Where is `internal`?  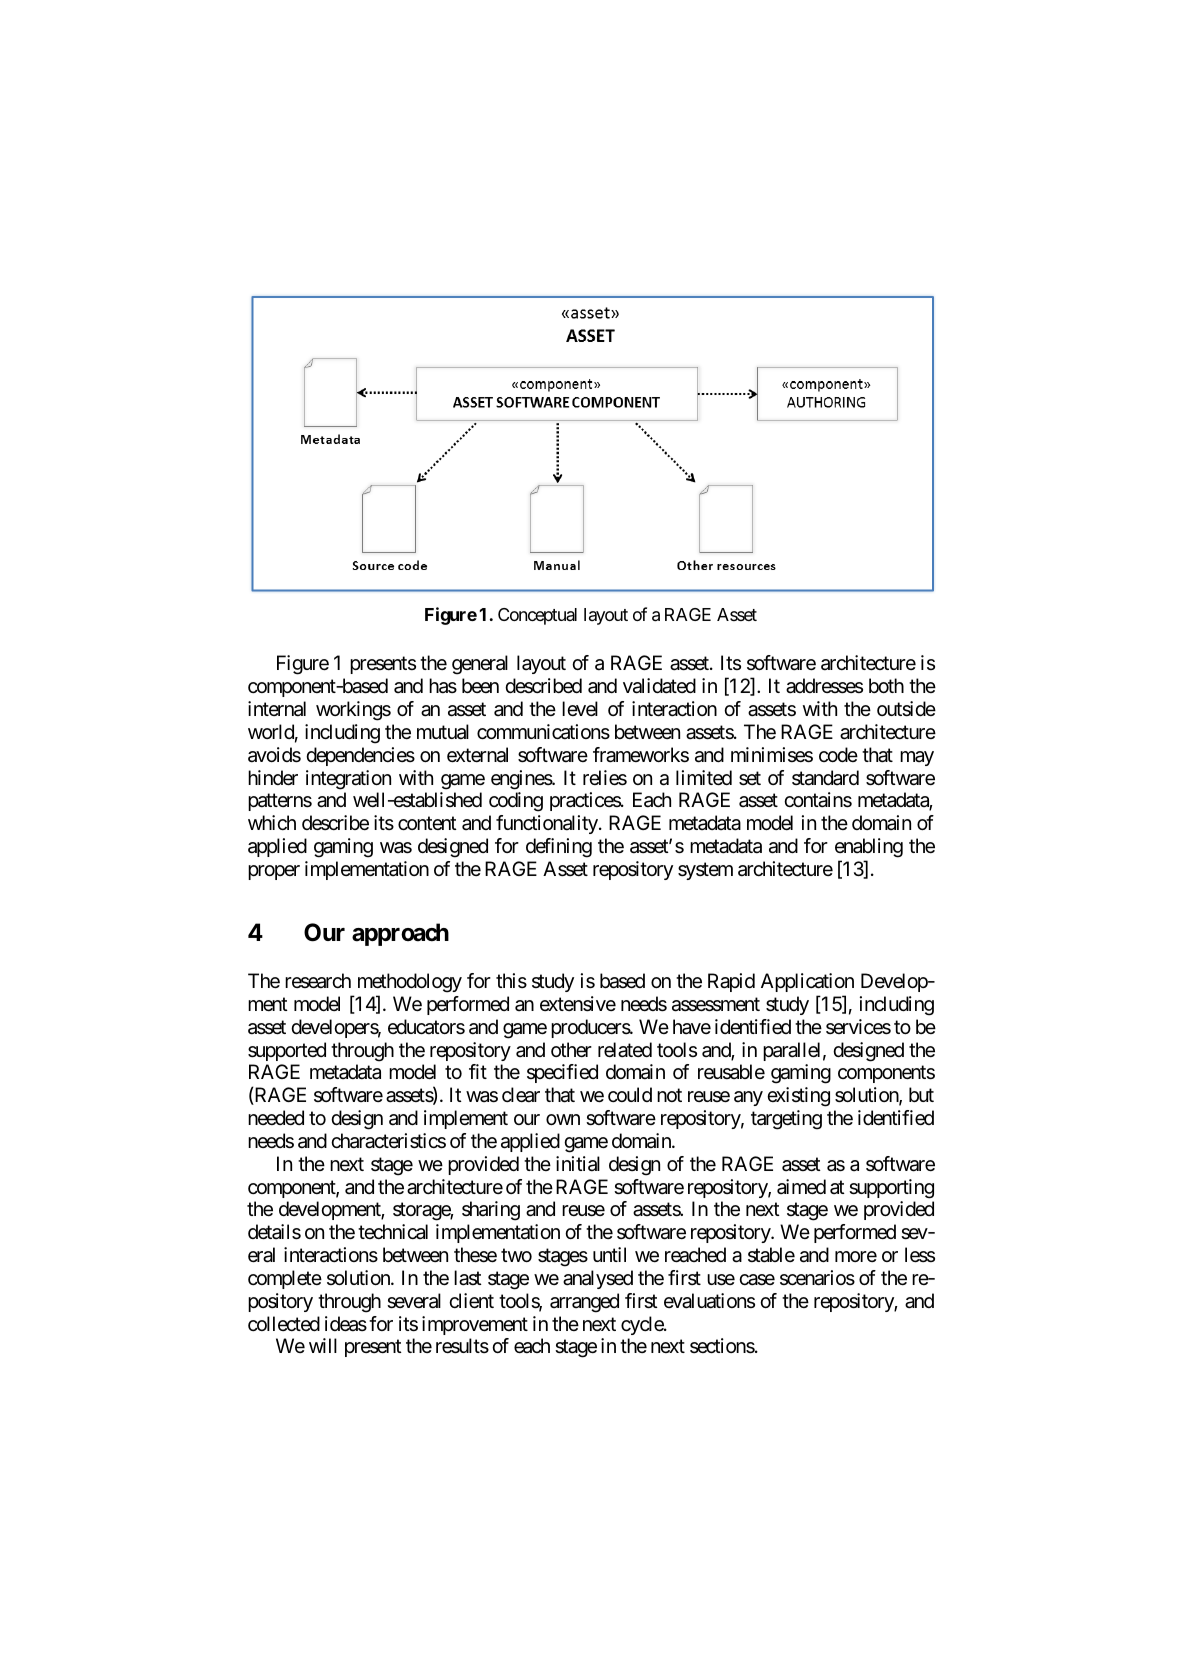
internal is located at coordinates (277, 709).
